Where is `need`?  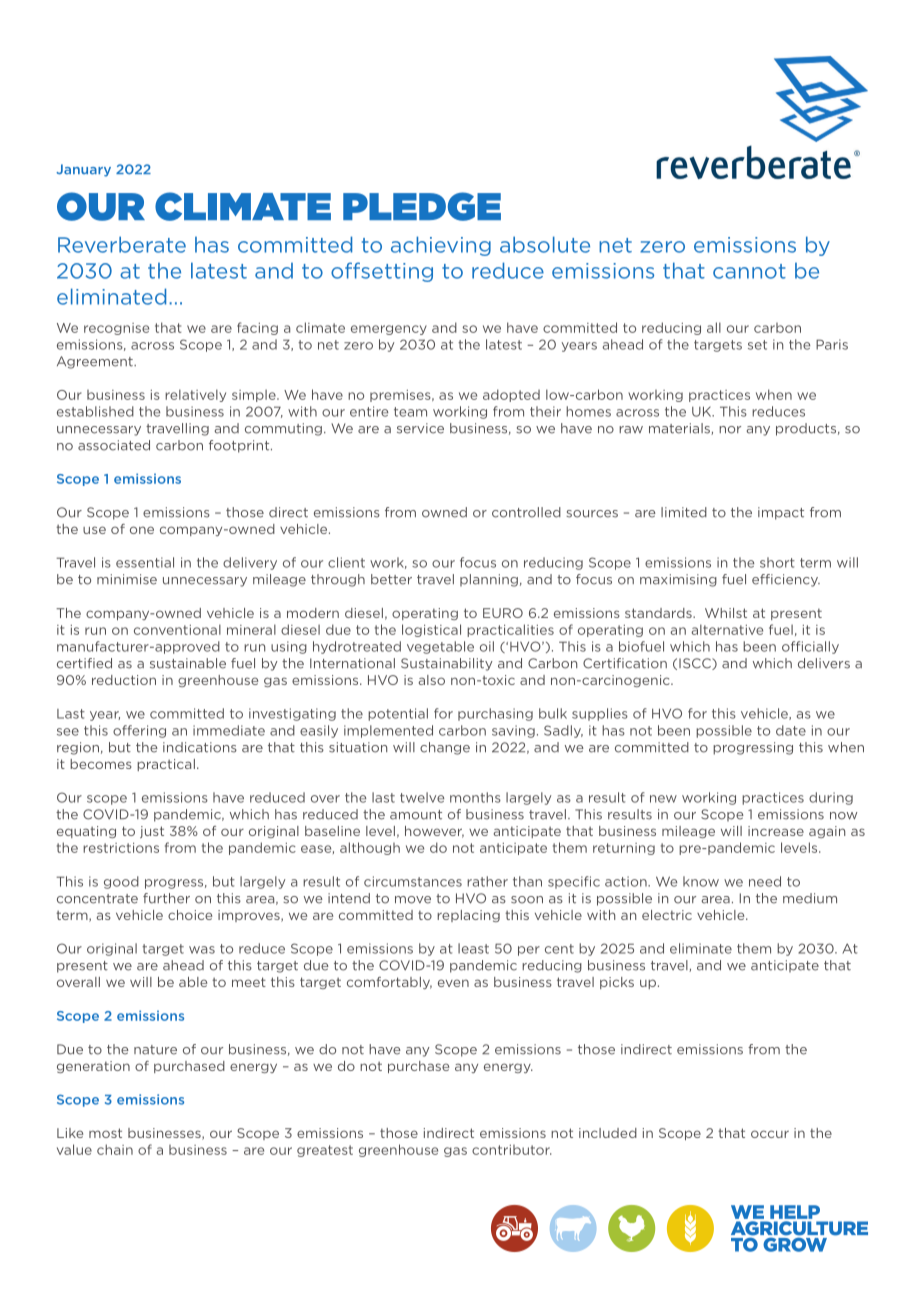 need is located at coordinates (765, 881).
